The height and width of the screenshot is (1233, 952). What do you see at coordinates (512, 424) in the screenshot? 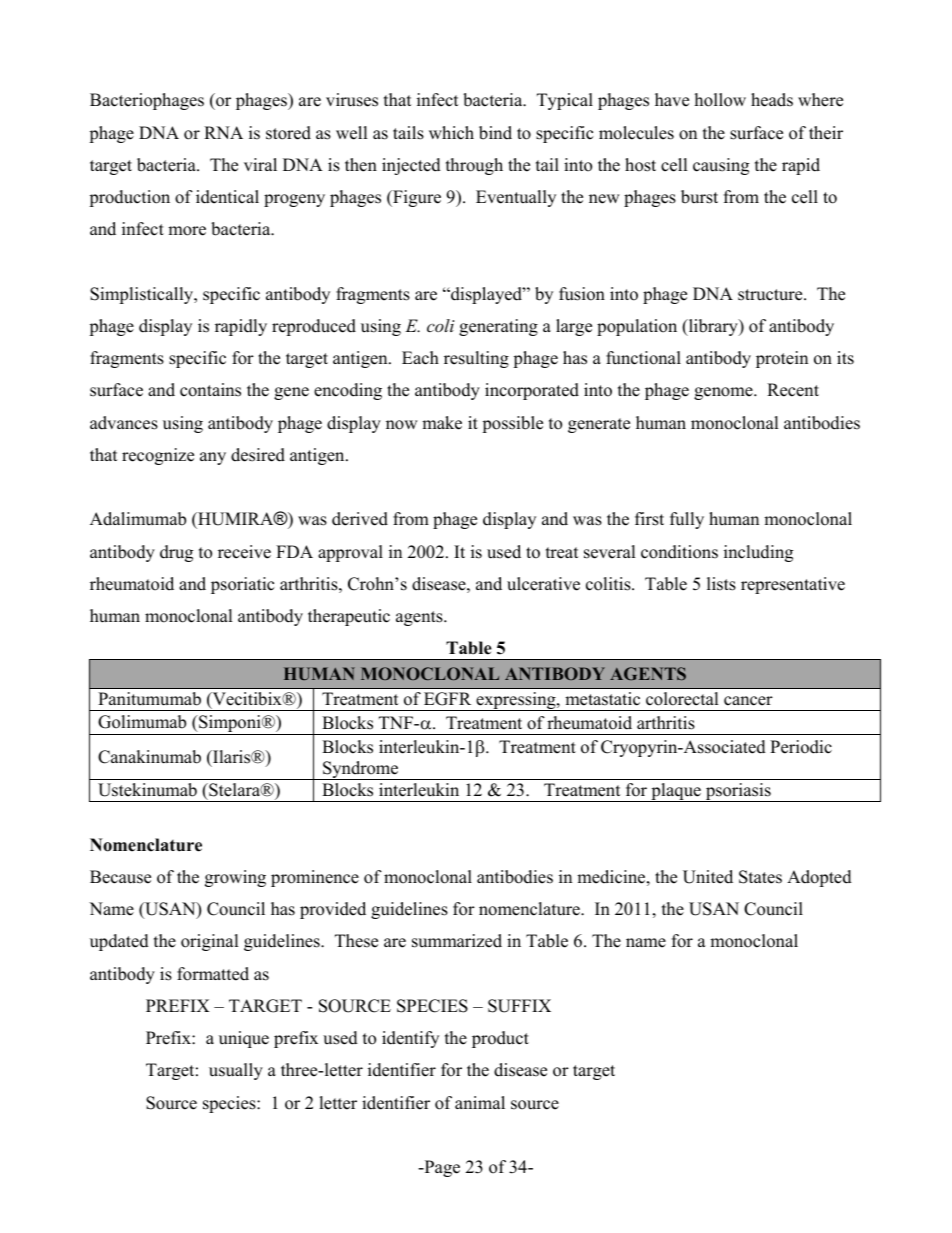
I see `possible` at bounding box center [512, 424].
